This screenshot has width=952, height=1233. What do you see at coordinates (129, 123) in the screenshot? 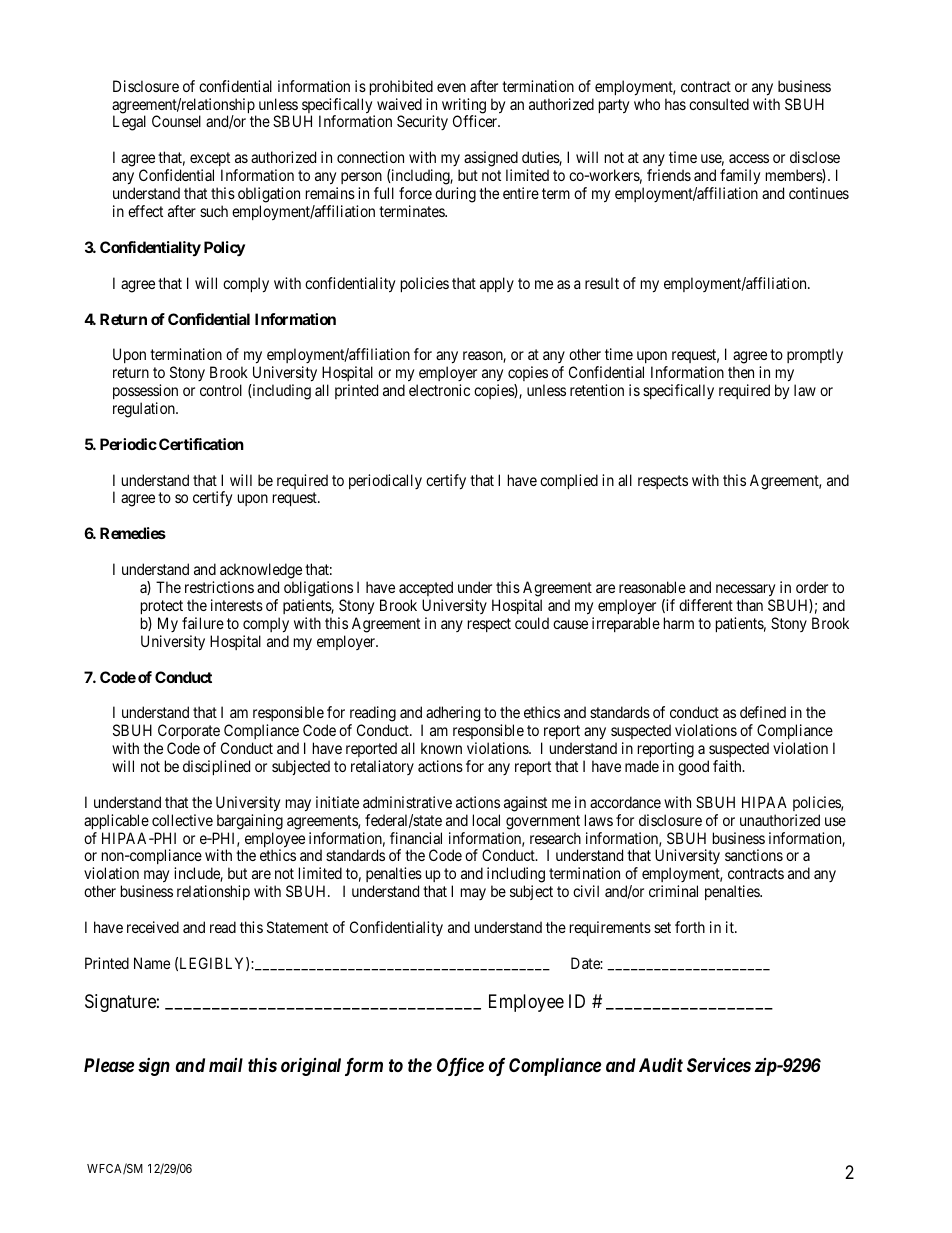
I see `Legal` at bounding box center [129, 123].
